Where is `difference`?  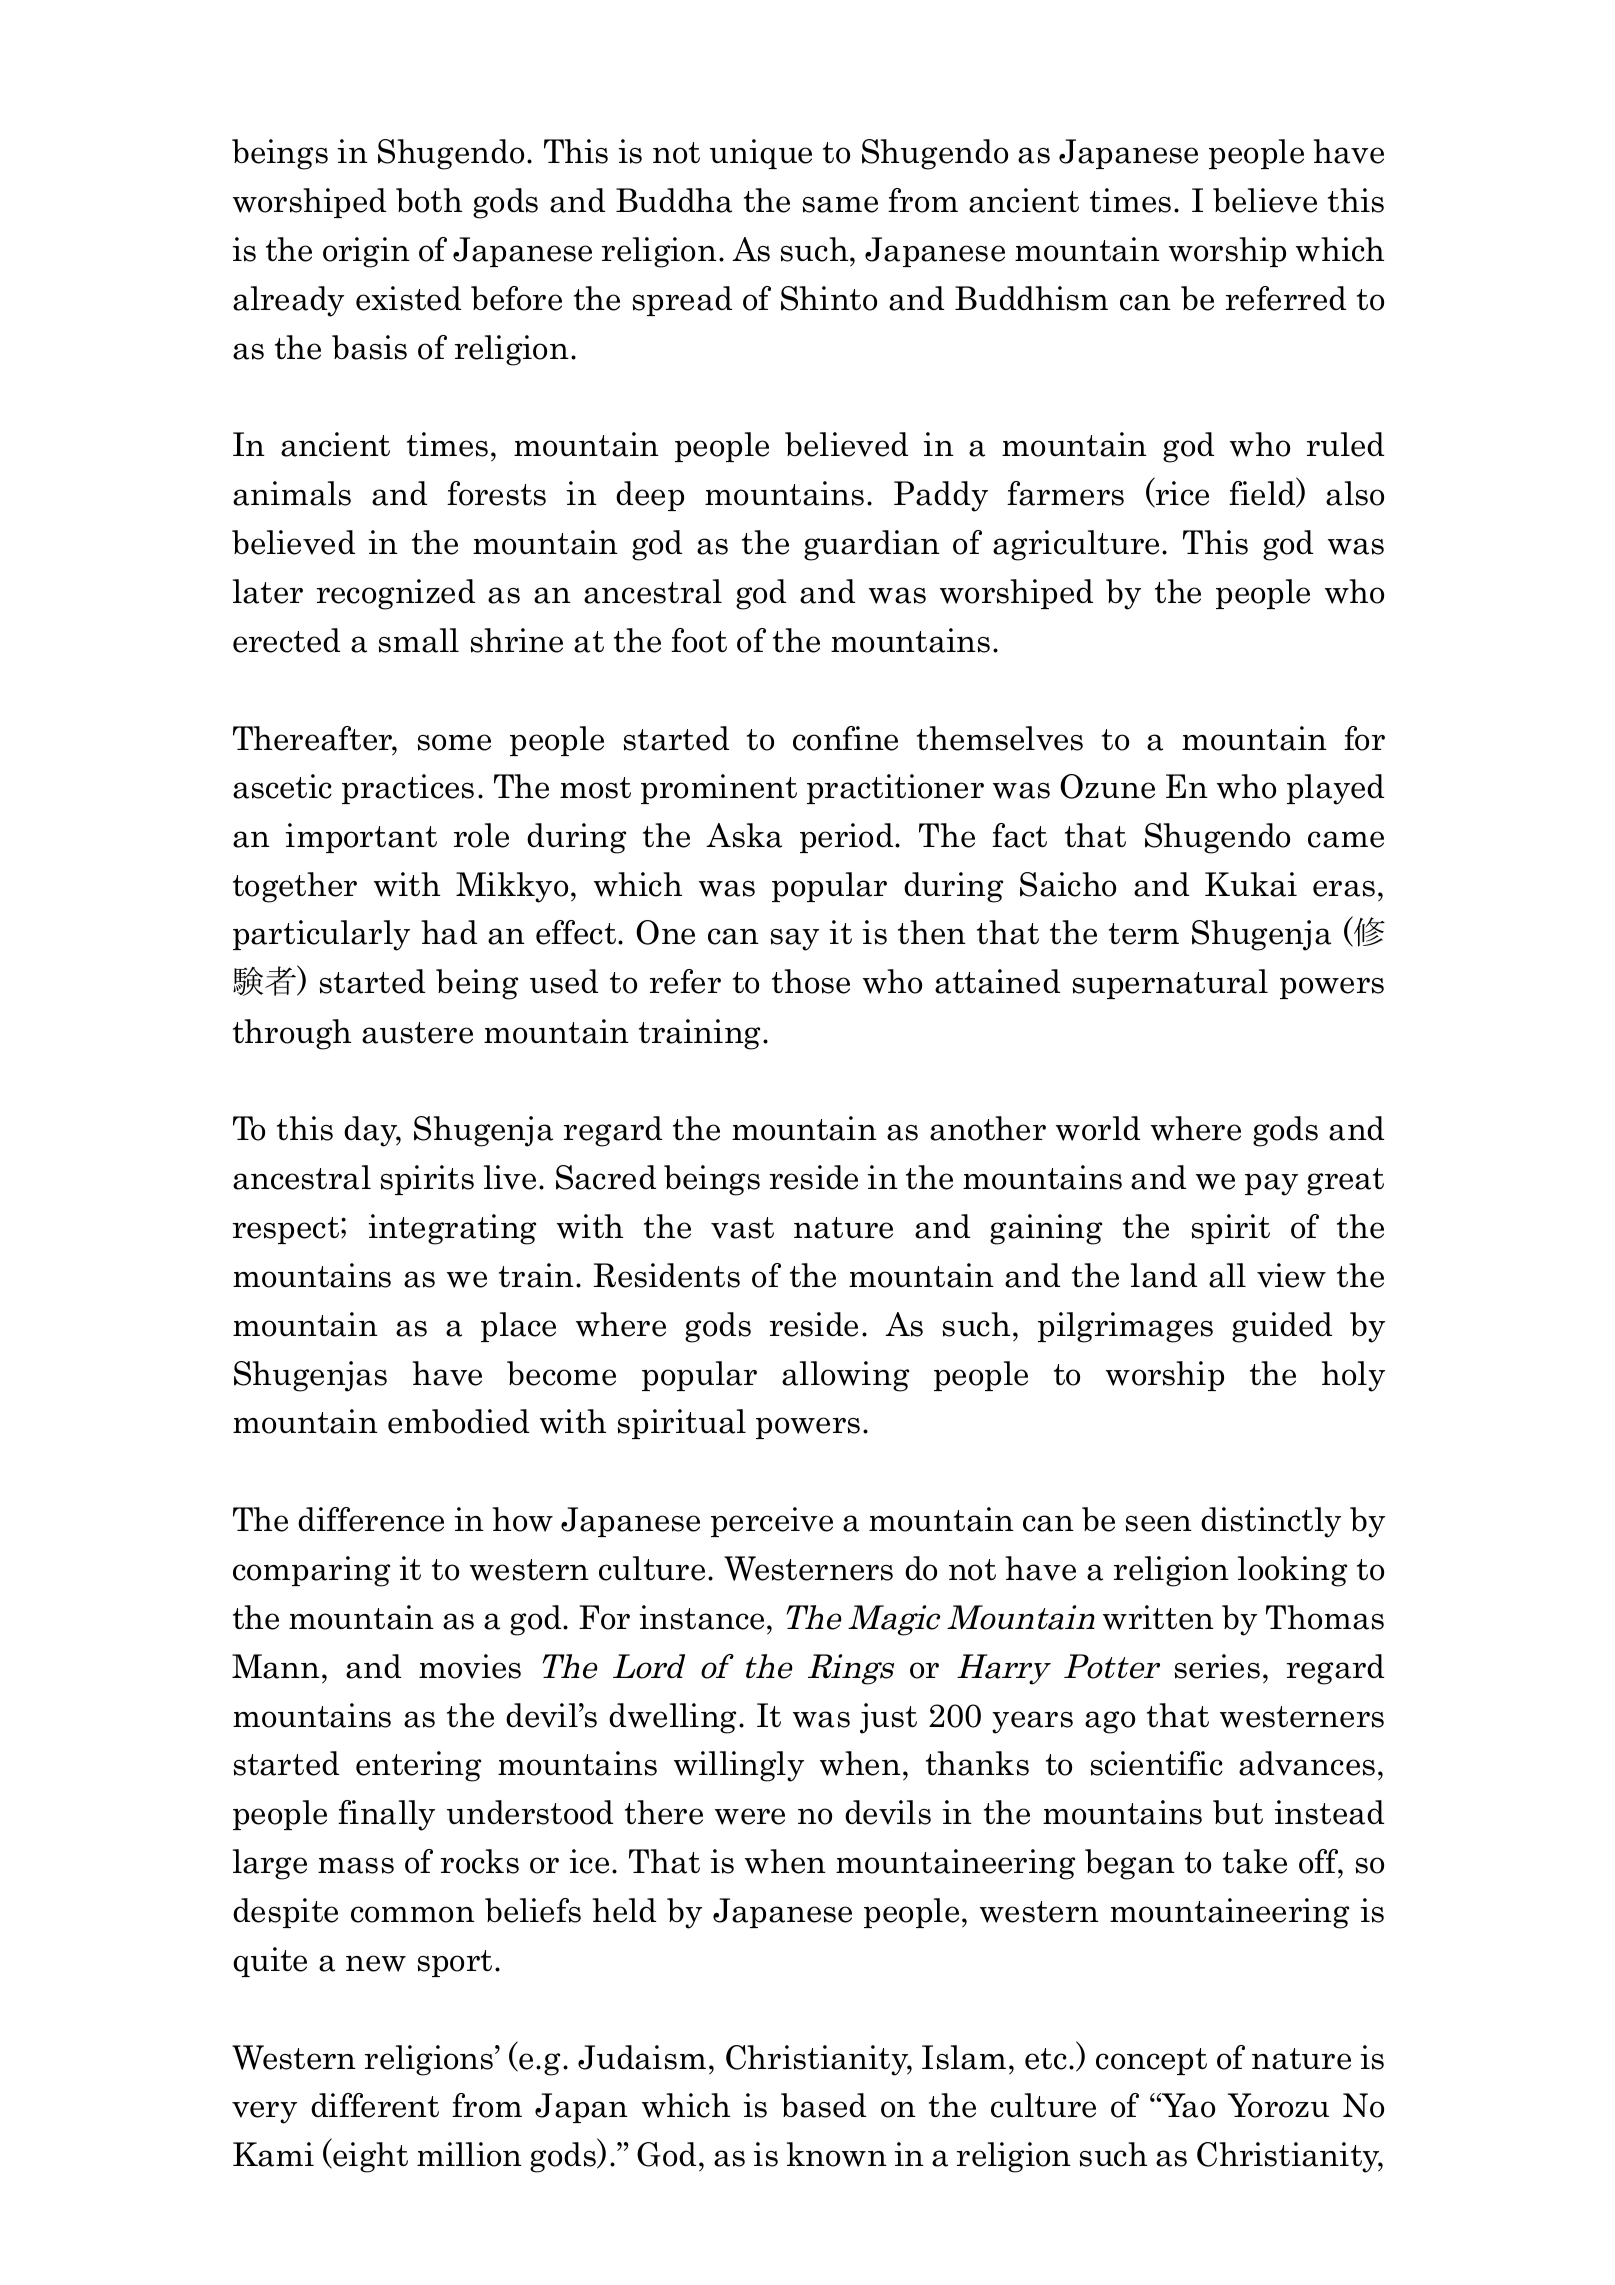 difference is located at coordinates (371, 1519).
